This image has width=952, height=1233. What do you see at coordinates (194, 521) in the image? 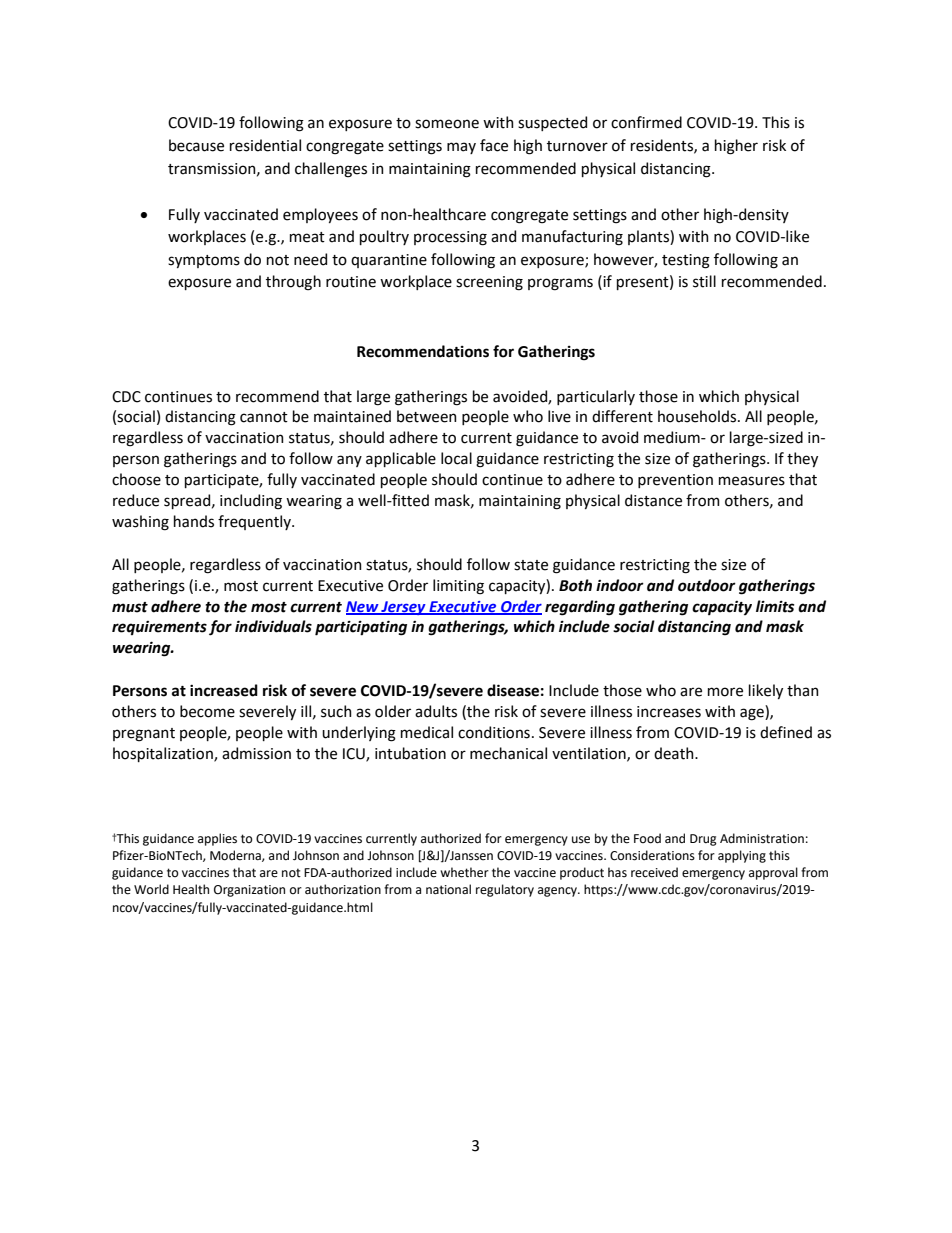
I see `hands` at bounding box center [194, 521].
